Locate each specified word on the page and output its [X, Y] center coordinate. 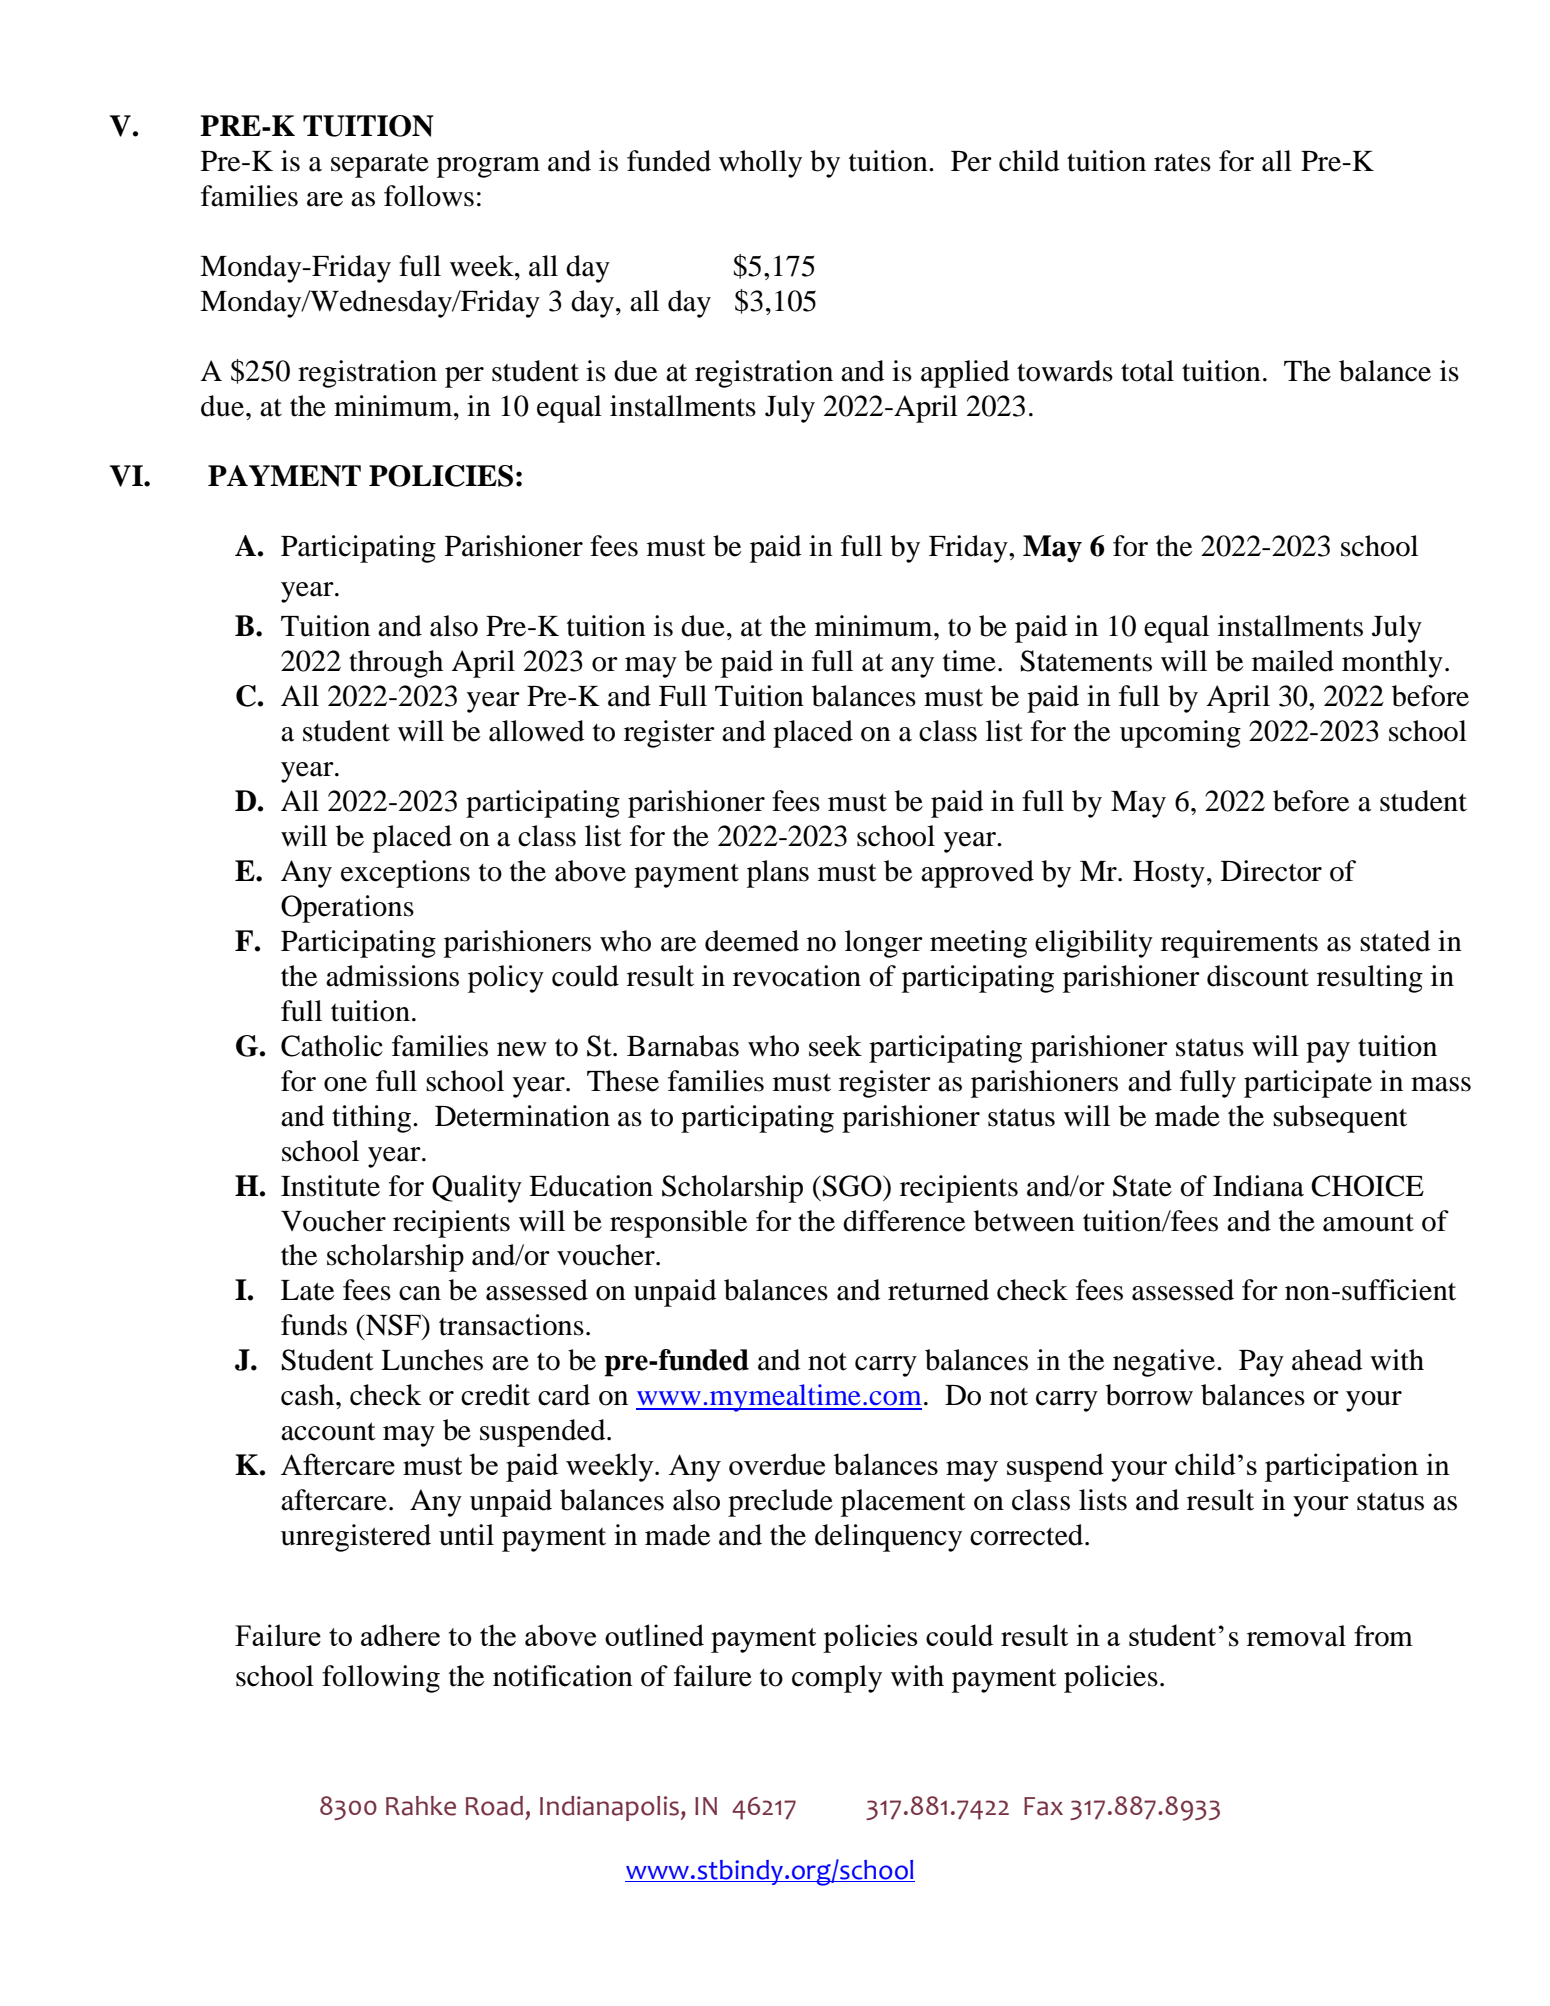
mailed [1293, 661]
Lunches [432, 1360]
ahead [1327, 1360]
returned [938, 1290]
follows [429, 196]
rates [1182, 163]
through [396, 664]
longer [884, 944]
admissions [392, 976]
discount [1258, 976]
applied [965, 374]
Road [494, 1806]
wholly [760, 164]
